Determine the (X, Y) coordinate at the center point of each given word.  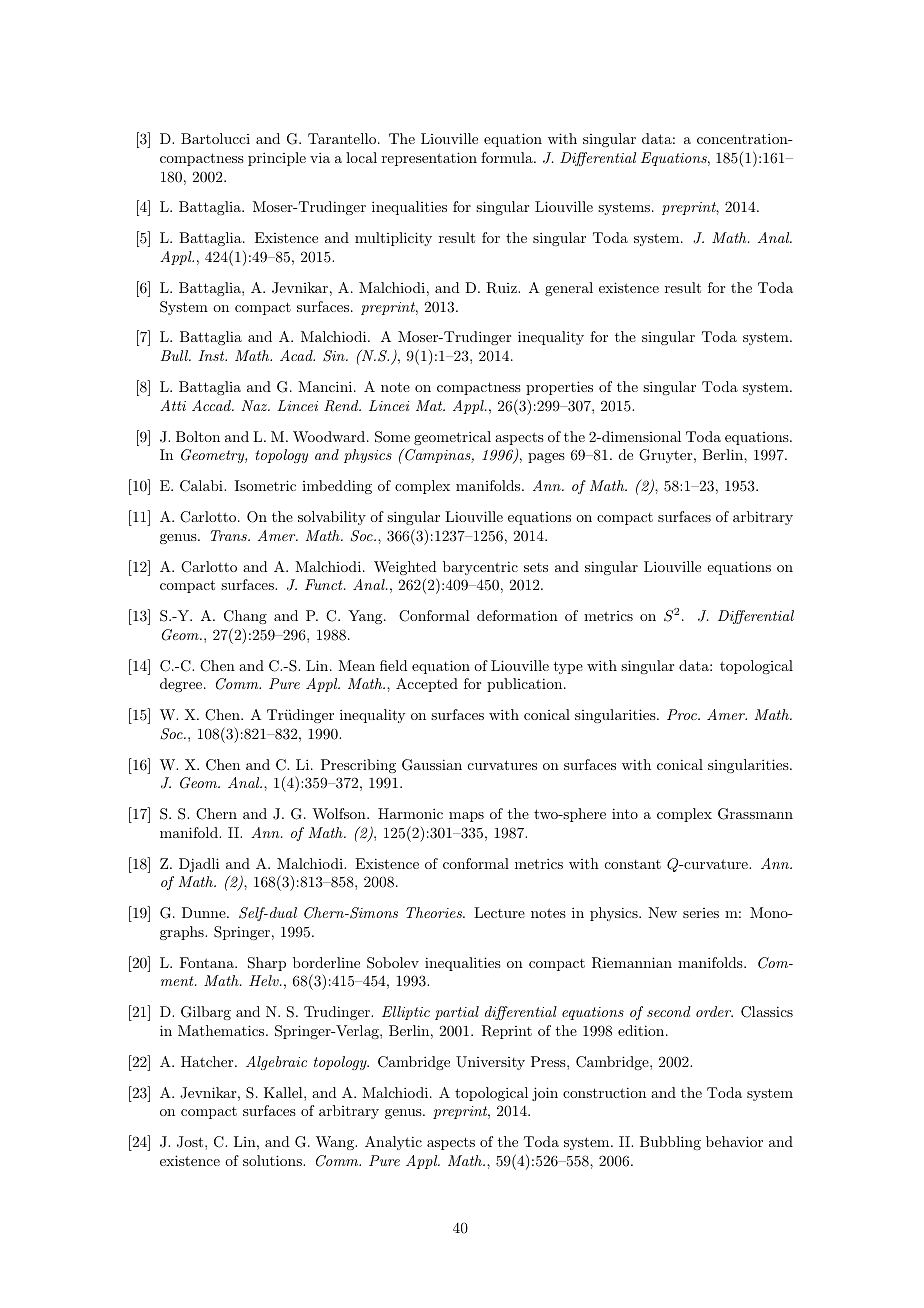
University (490, 1063)
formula (508, 157)
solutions (273, 1160)
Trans (230, 535)
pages (546, 458)
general (569, 289)
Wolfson (340, 813)
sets (536, 567)
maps (466, 817)
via (320, 157)
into (625, 813)
